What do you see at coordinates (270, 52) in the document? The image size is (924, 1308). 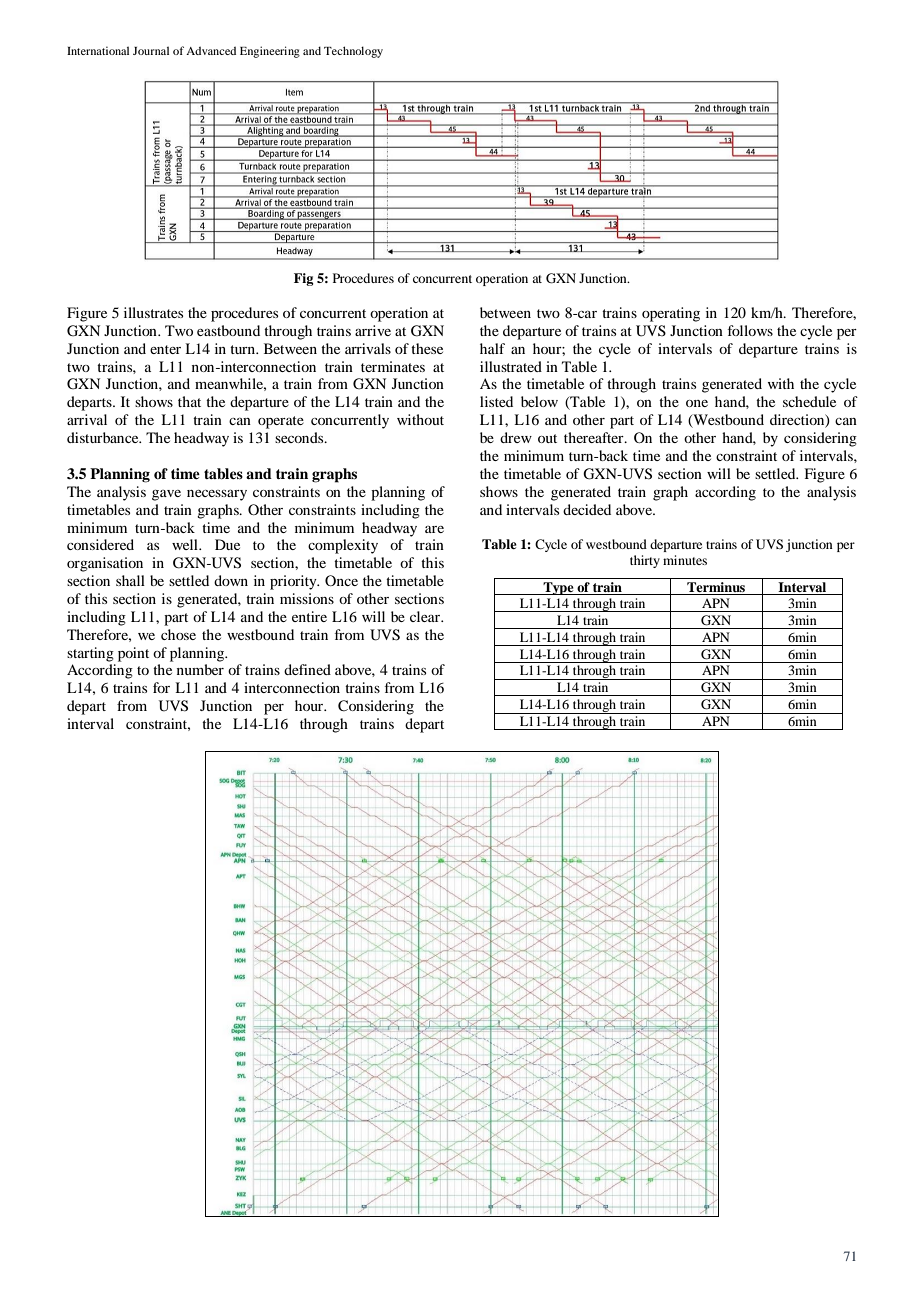 I see `Engineering` at bounding box center [270, 52].
